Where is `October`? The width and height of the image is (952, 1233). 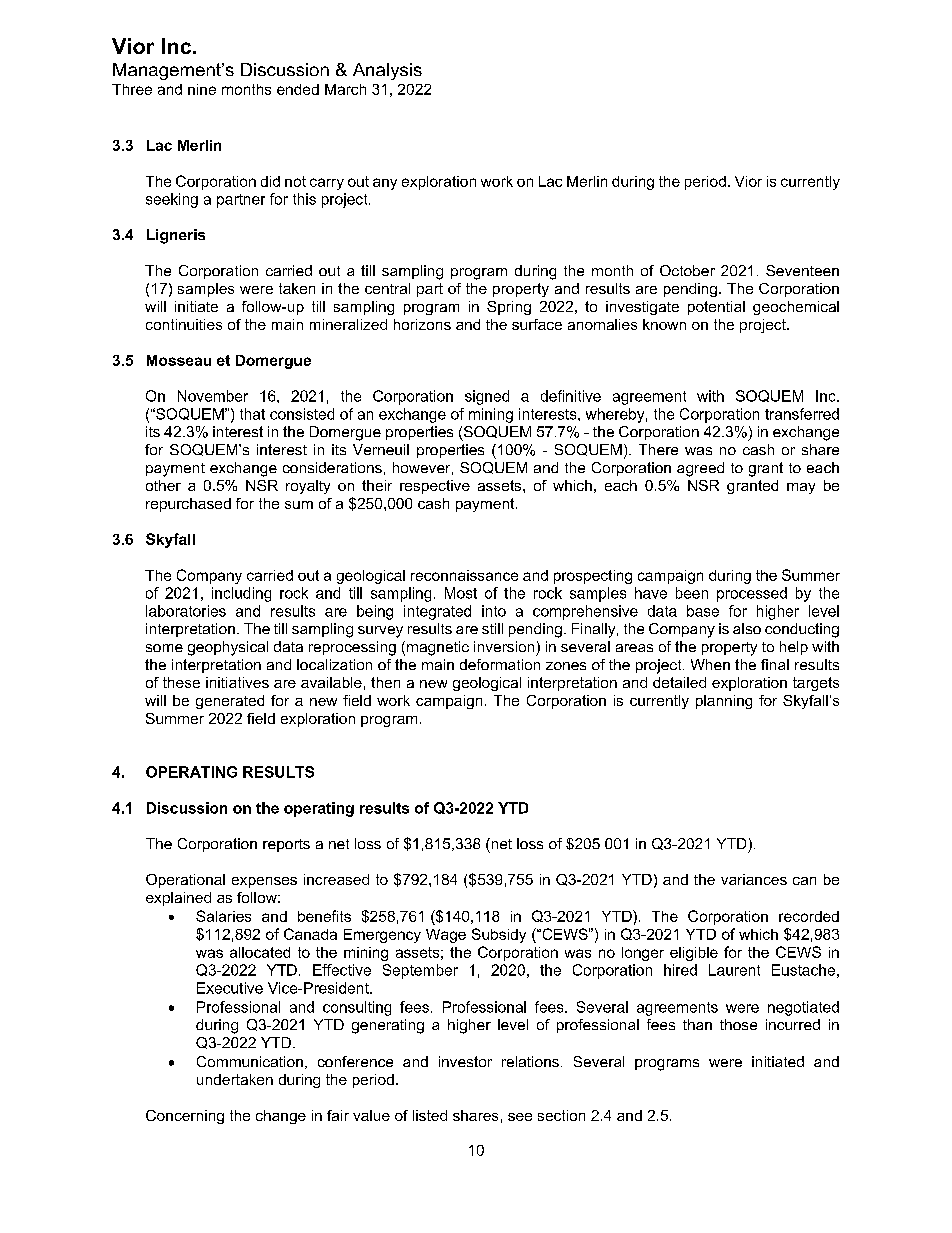
October is located at coordinates (687, 270).
